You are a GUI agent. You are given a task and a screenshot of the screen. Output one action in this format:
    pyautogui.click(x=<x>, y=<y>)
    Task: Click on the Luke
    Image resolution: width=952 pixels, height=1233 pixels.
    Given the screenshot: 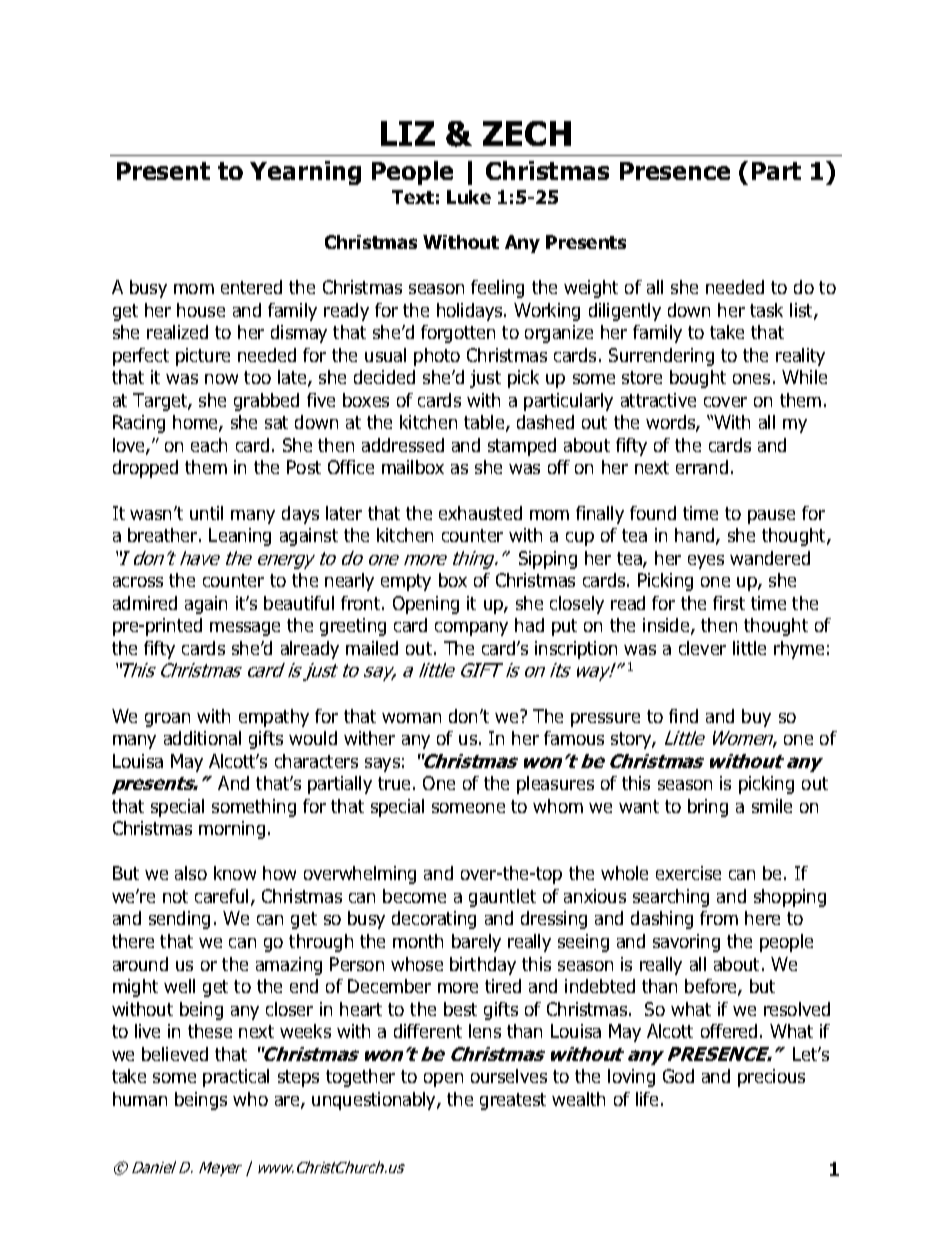 What is the action you would take?
    pyautogui.click(x=469, y=197)
